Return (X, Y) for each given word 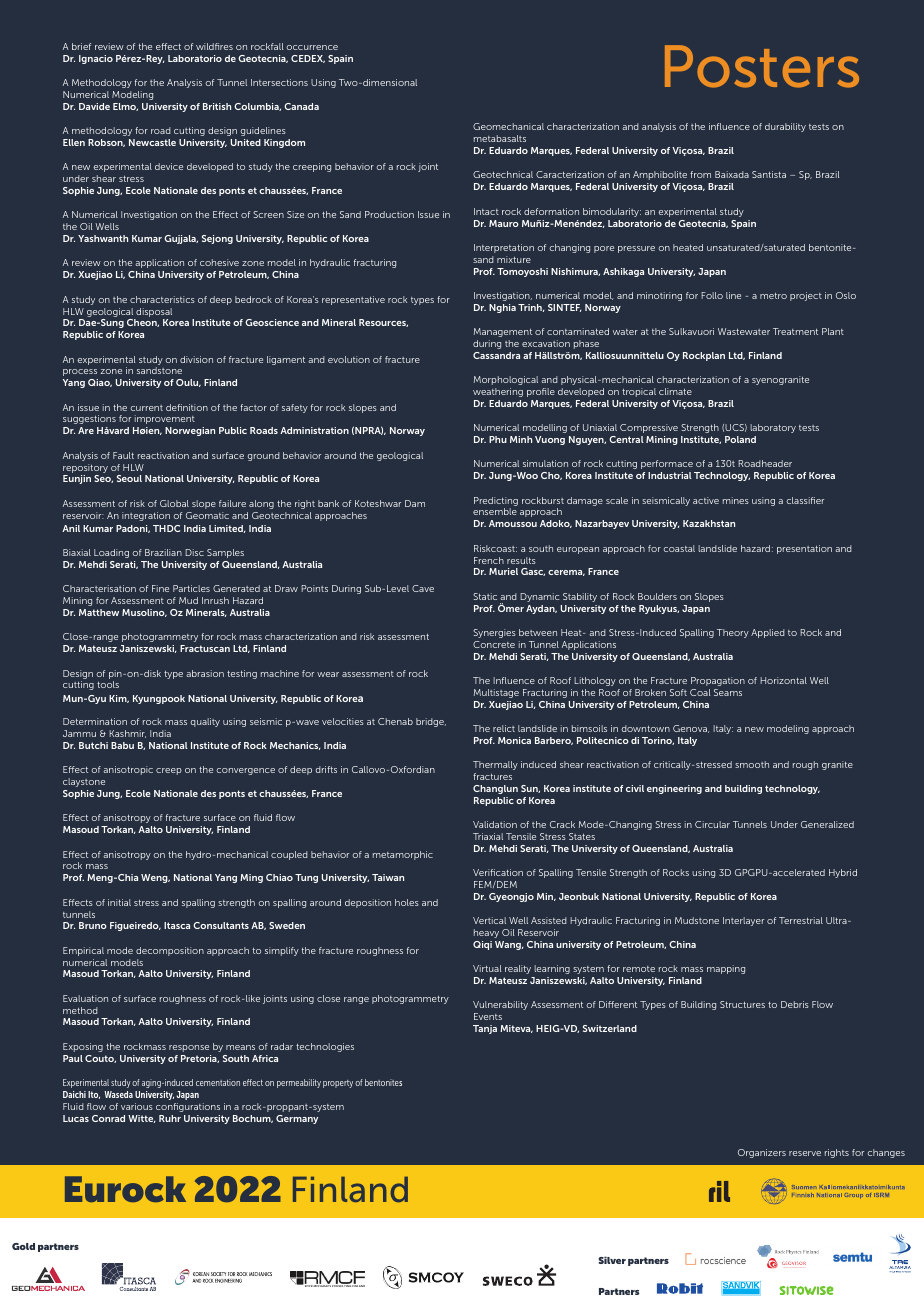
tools (108, 684)
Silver (612, 1260)
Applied (768, 633)
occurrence (312, 47)
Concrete (494, 644)
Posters (762, 66)
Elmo (125, 107)
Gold (23, 1246)
